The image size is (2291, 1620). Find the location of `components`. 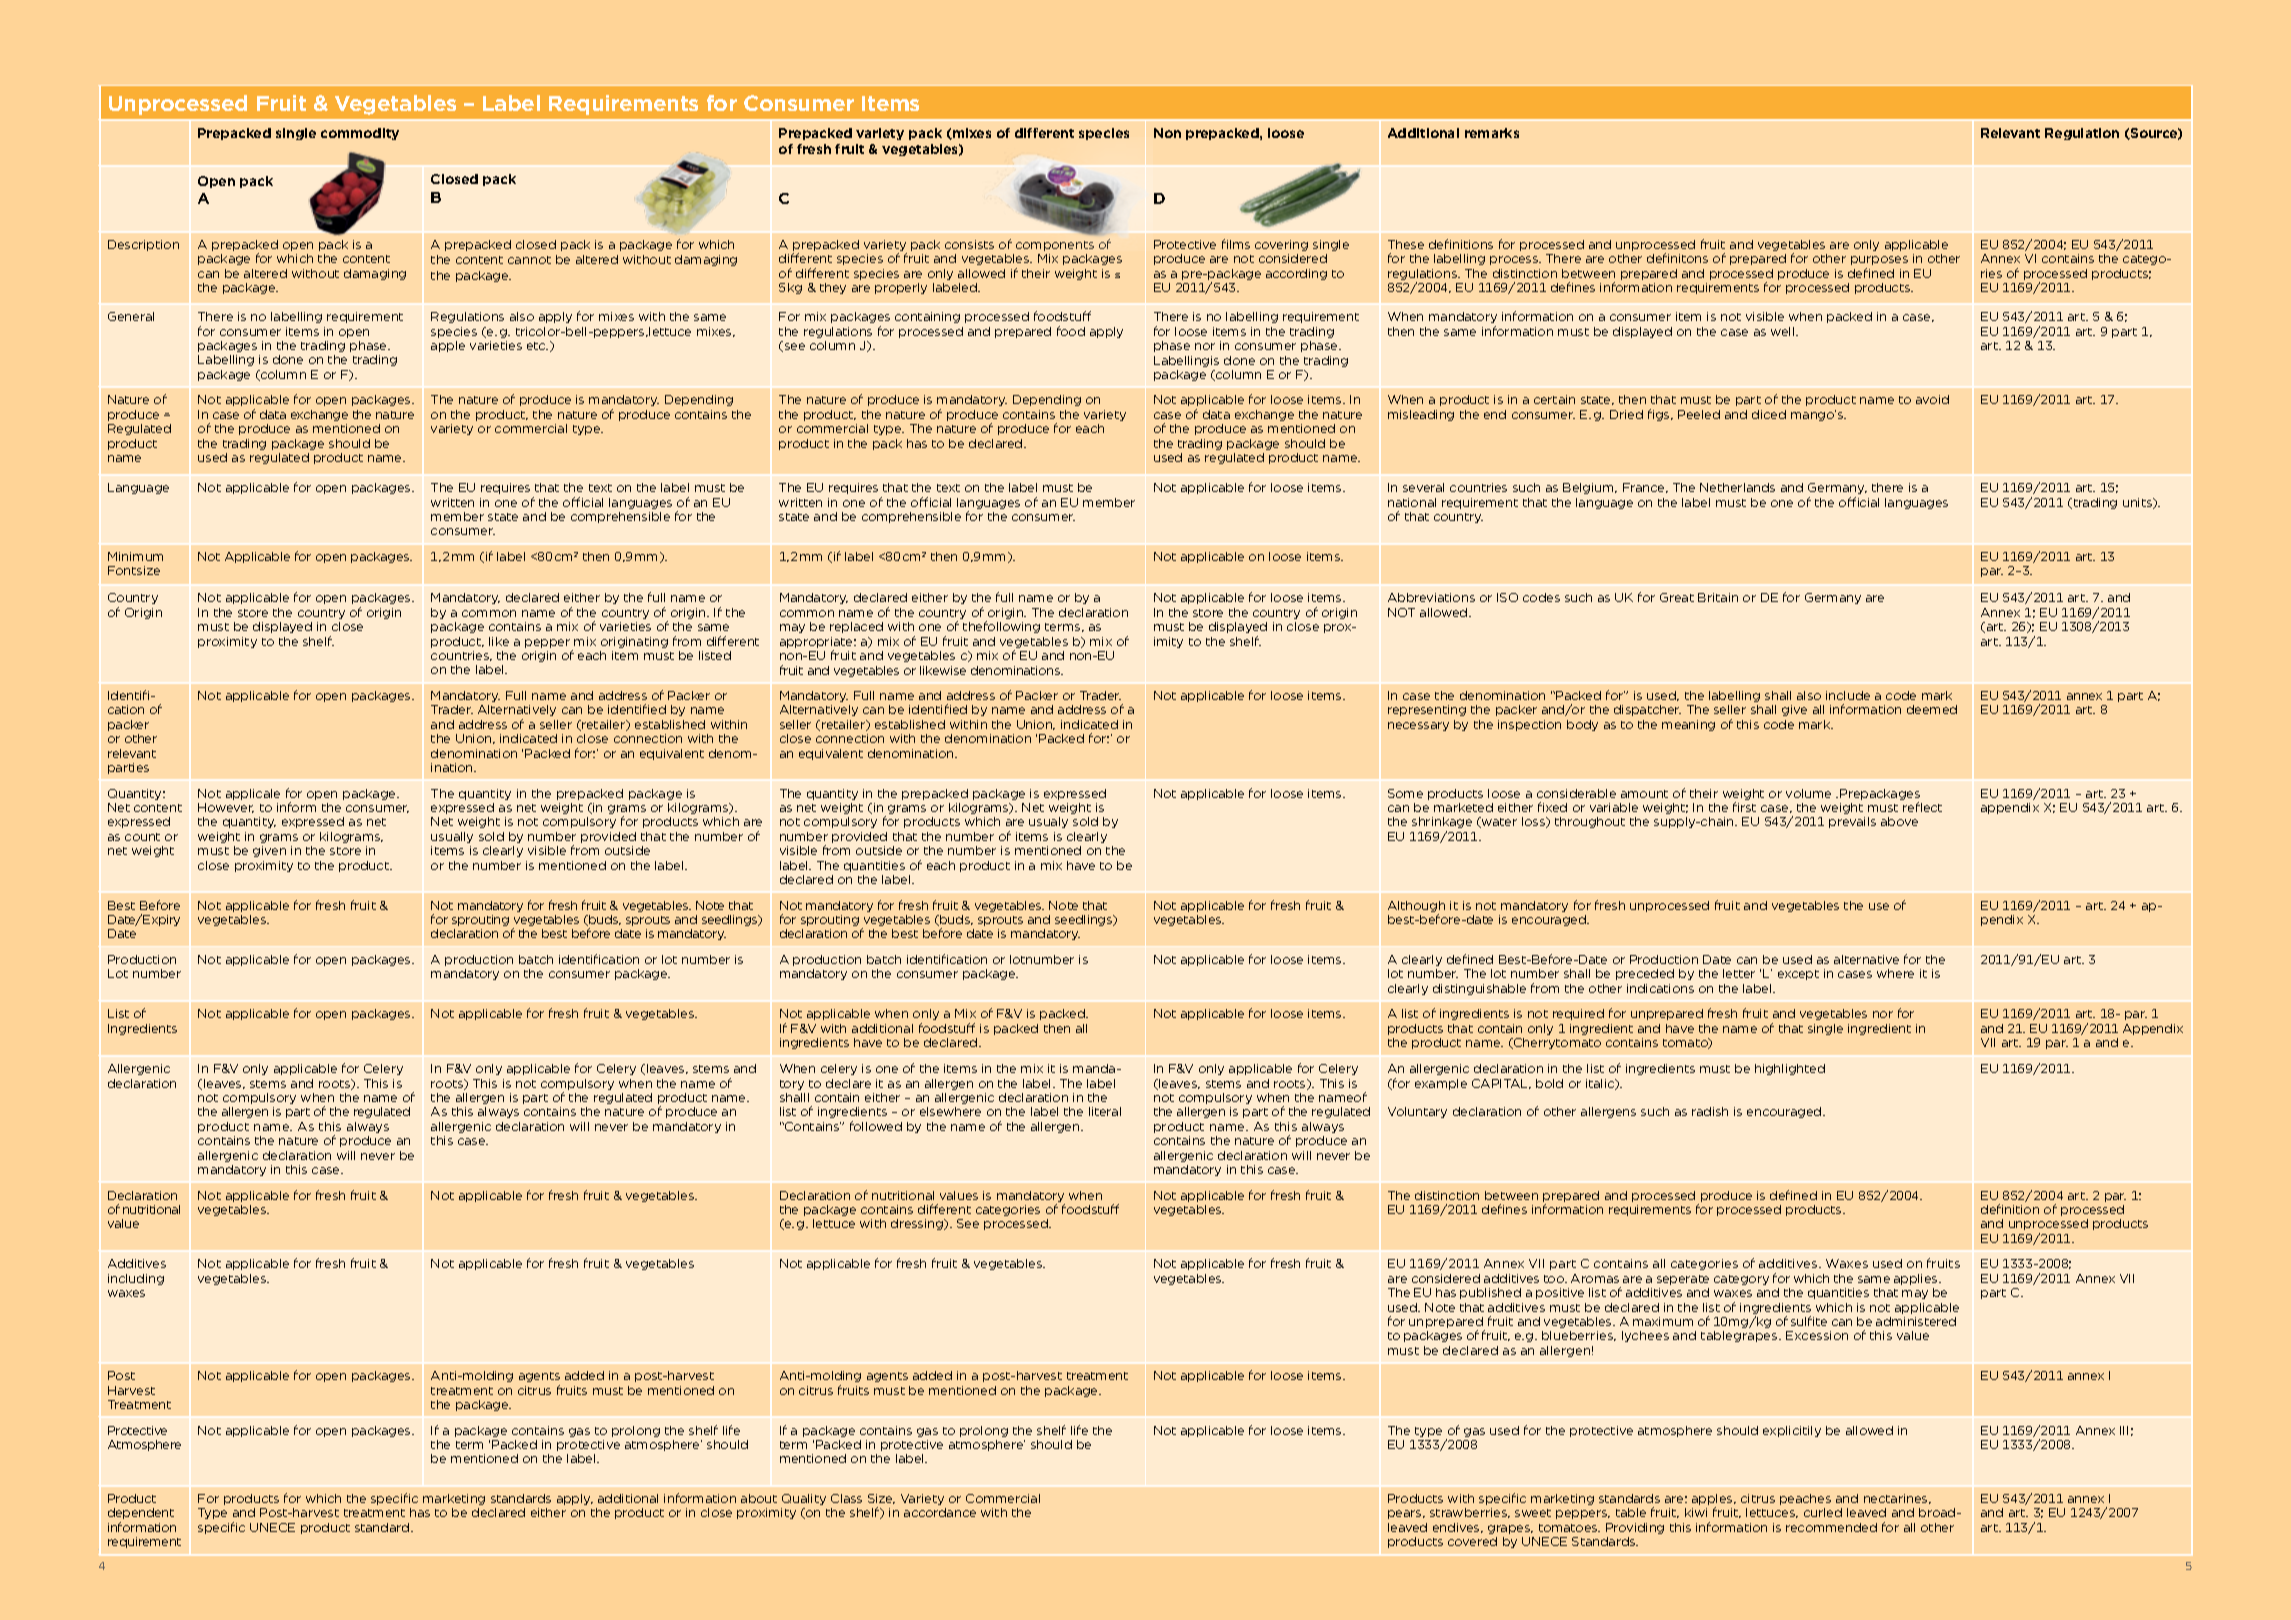

components is located at coordinates (1055, 246).
